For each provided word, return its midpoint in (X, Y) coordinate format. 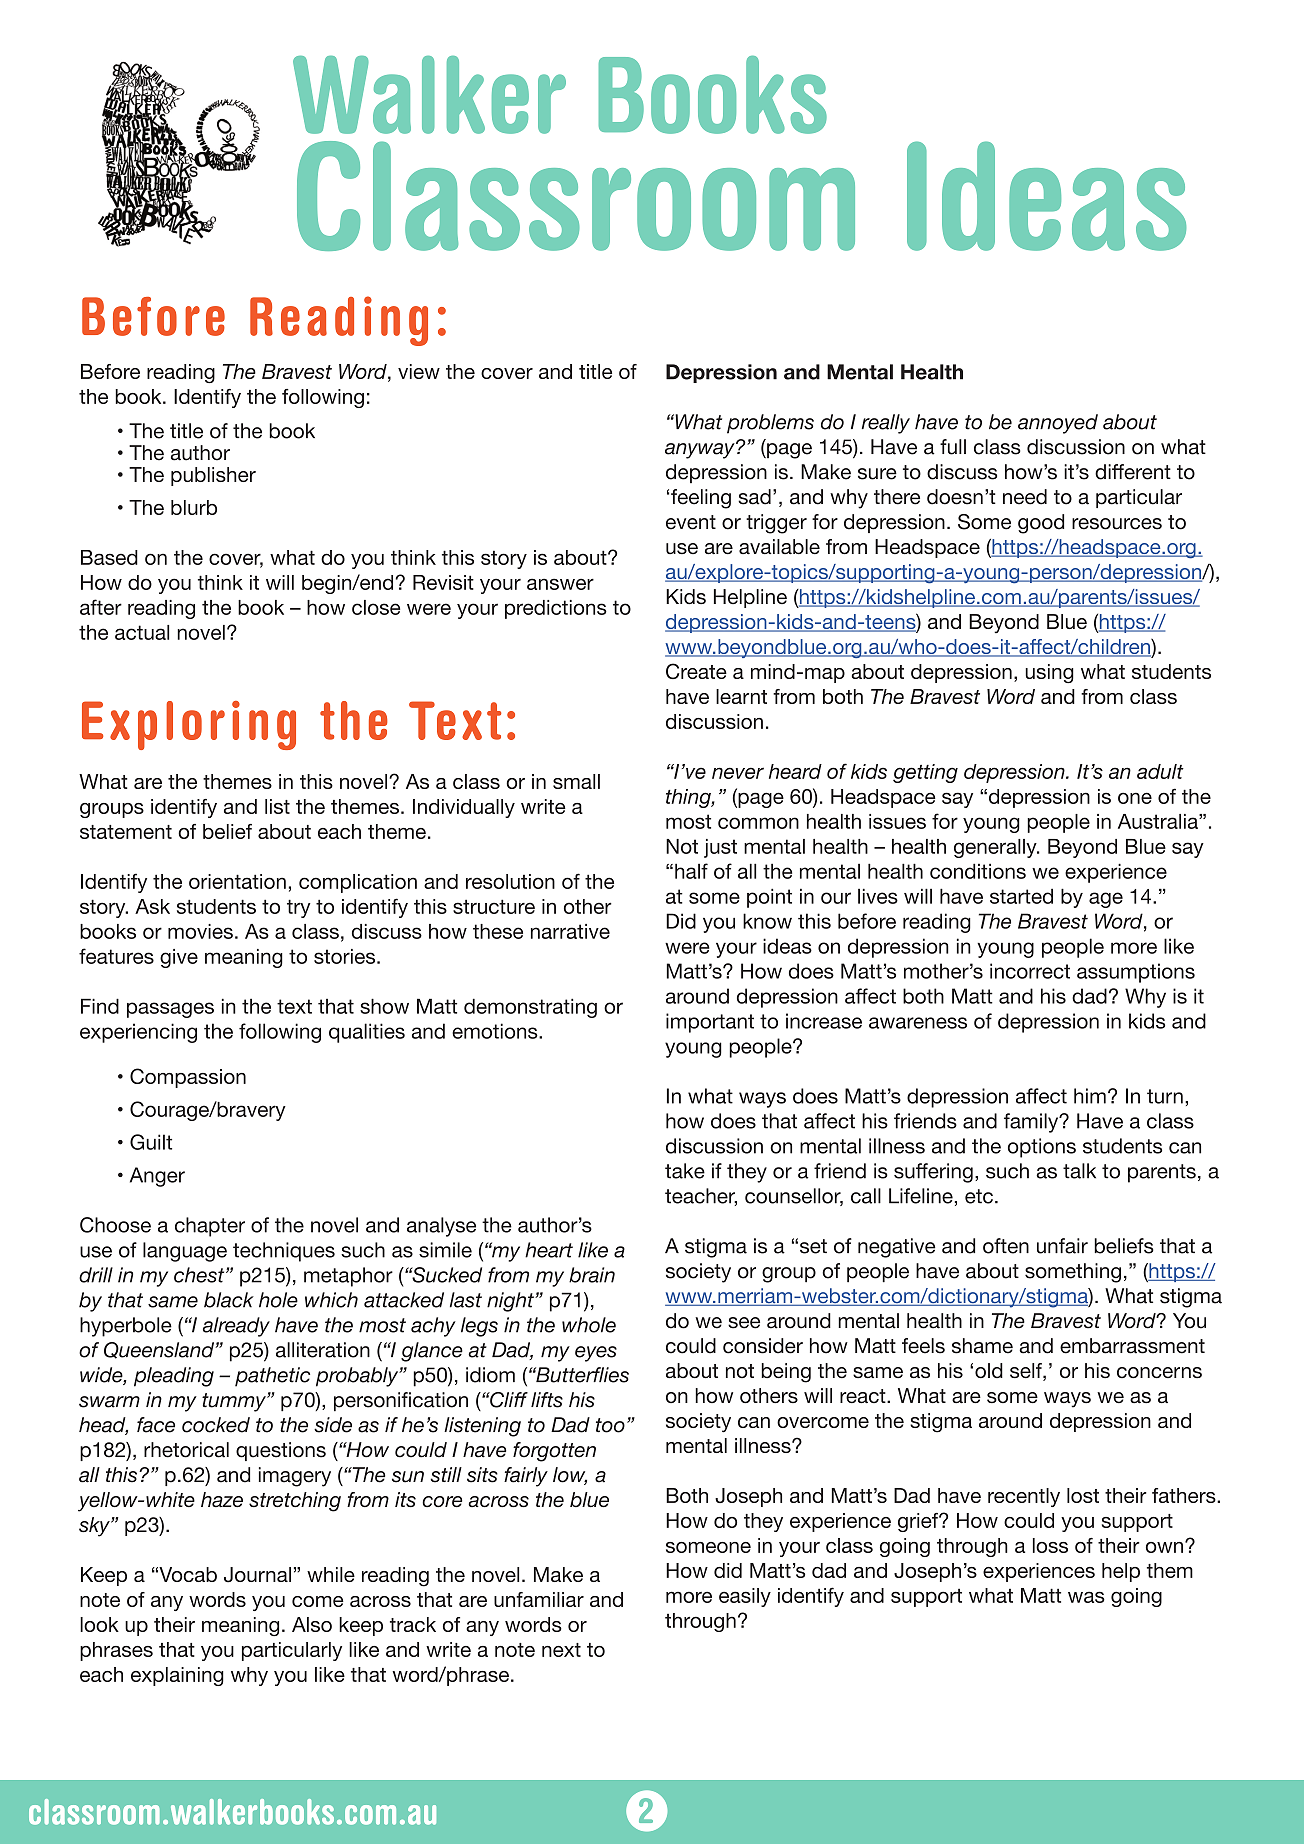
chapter (210, 1227)
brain (592, 1275)
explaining (177, 1676)
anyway (701, 450)
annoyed (1058, 424)
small (576, 781)
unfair (1062, 1246)
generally (996, 848)
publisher (213, 476)
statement (126, 832)
